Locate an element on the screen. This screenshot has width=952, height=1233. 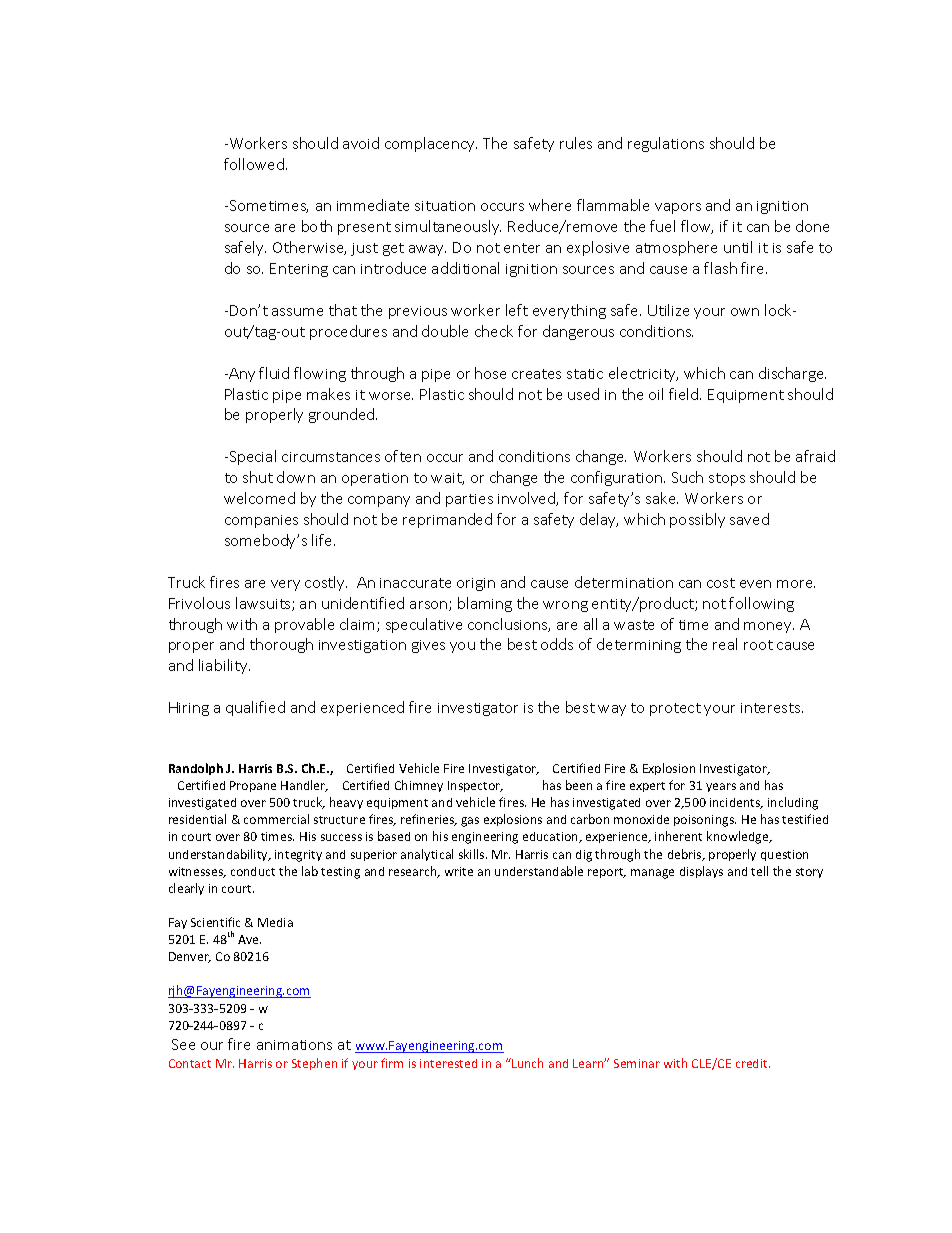
parties is located at coordinates (469, 500).
